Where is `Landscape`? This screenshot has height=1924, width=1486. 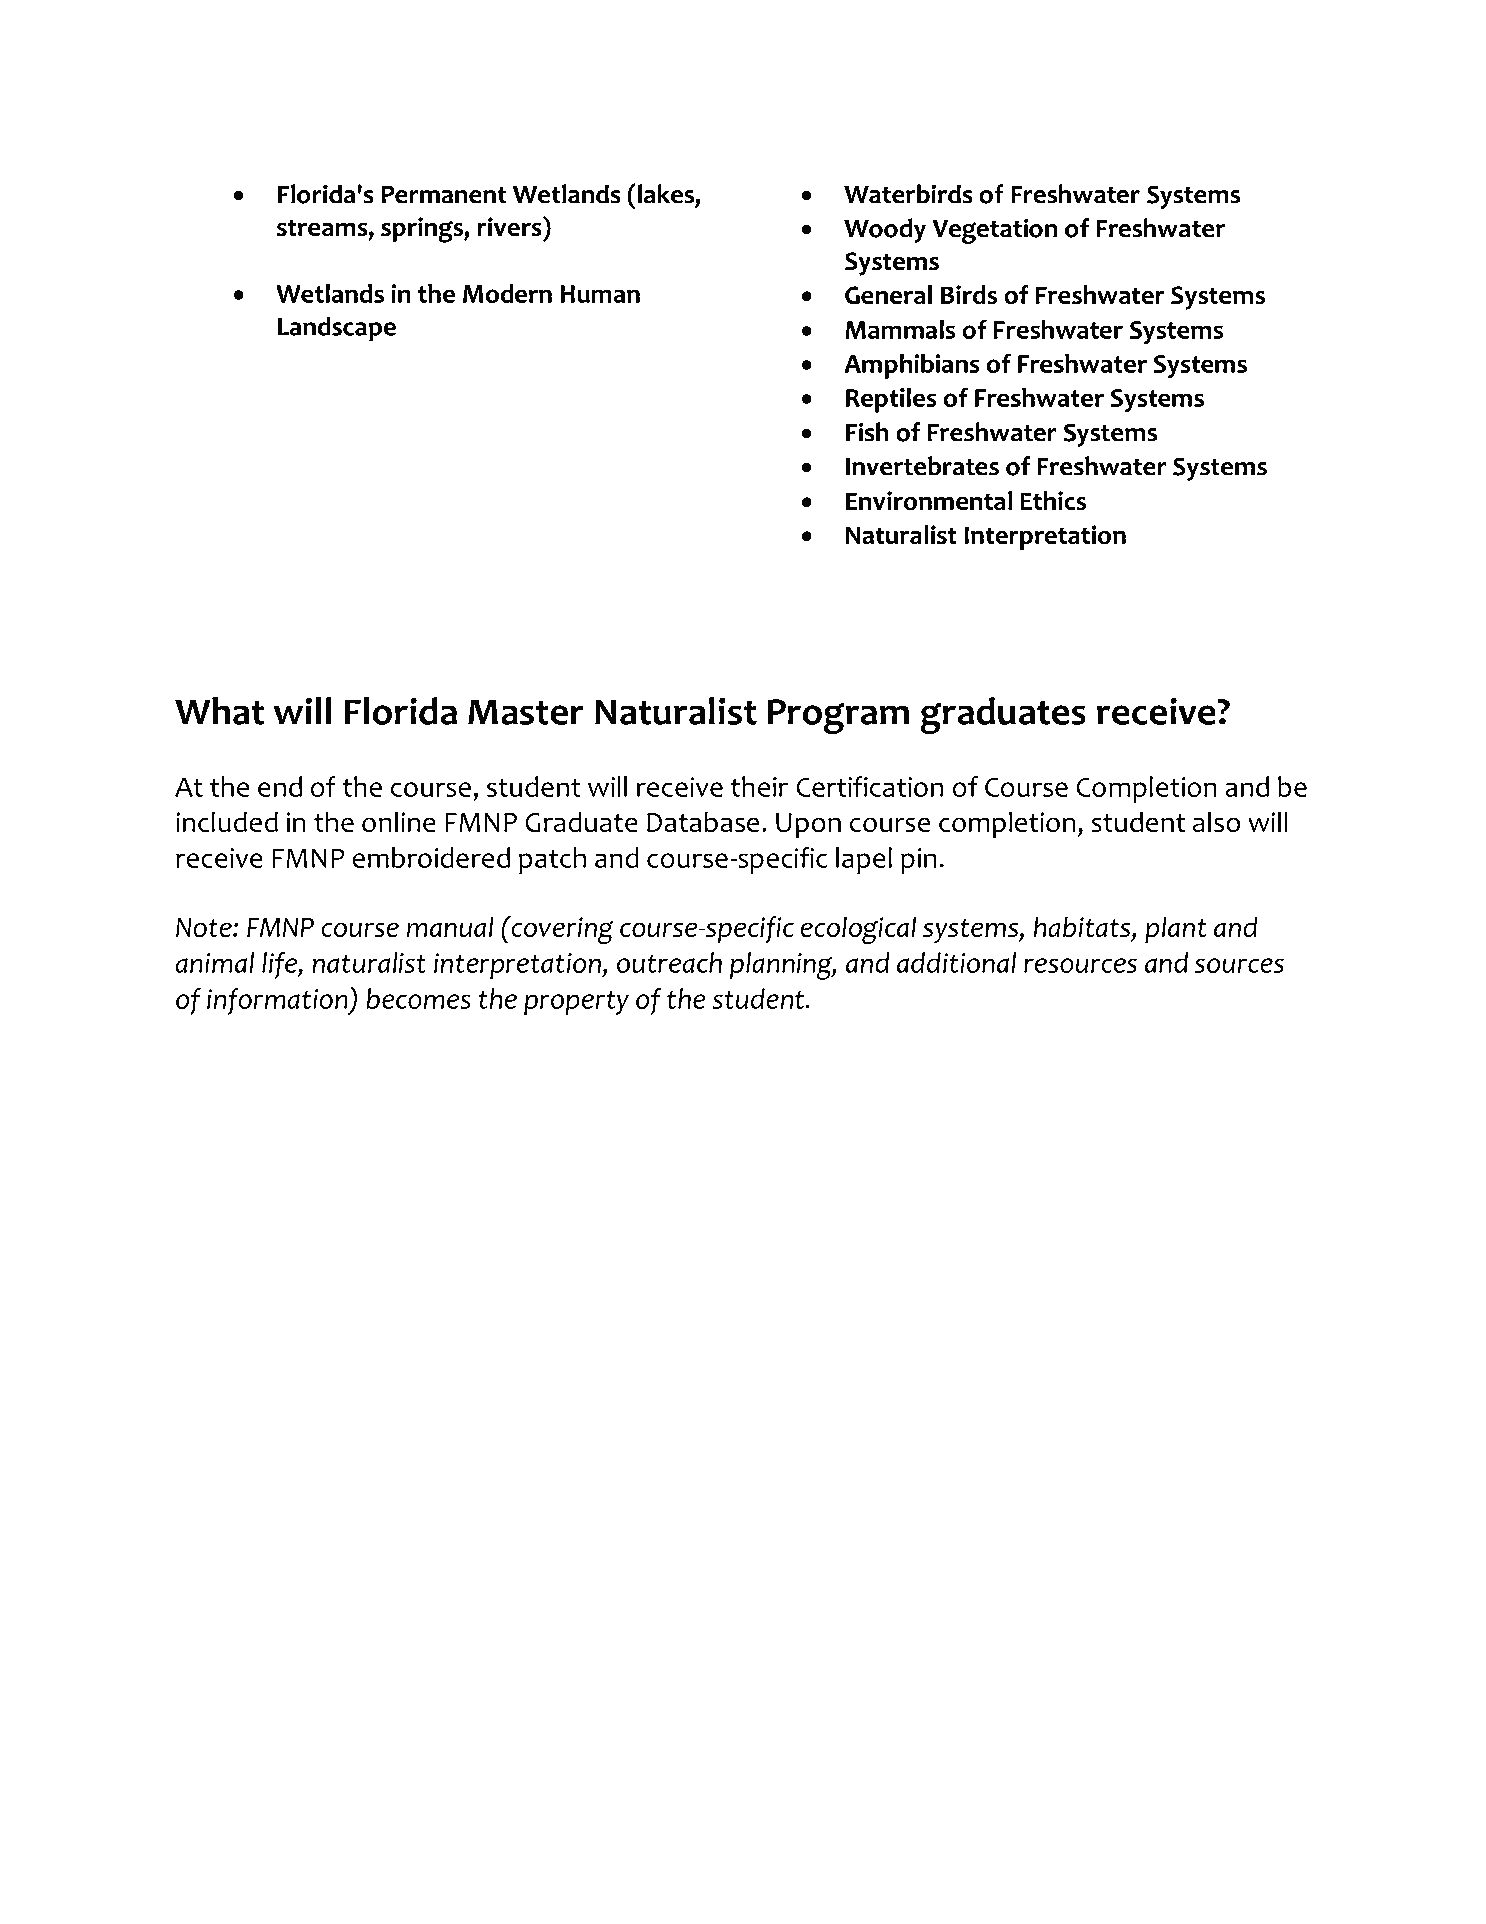
Landscape is located at coordinates (337, 329).
